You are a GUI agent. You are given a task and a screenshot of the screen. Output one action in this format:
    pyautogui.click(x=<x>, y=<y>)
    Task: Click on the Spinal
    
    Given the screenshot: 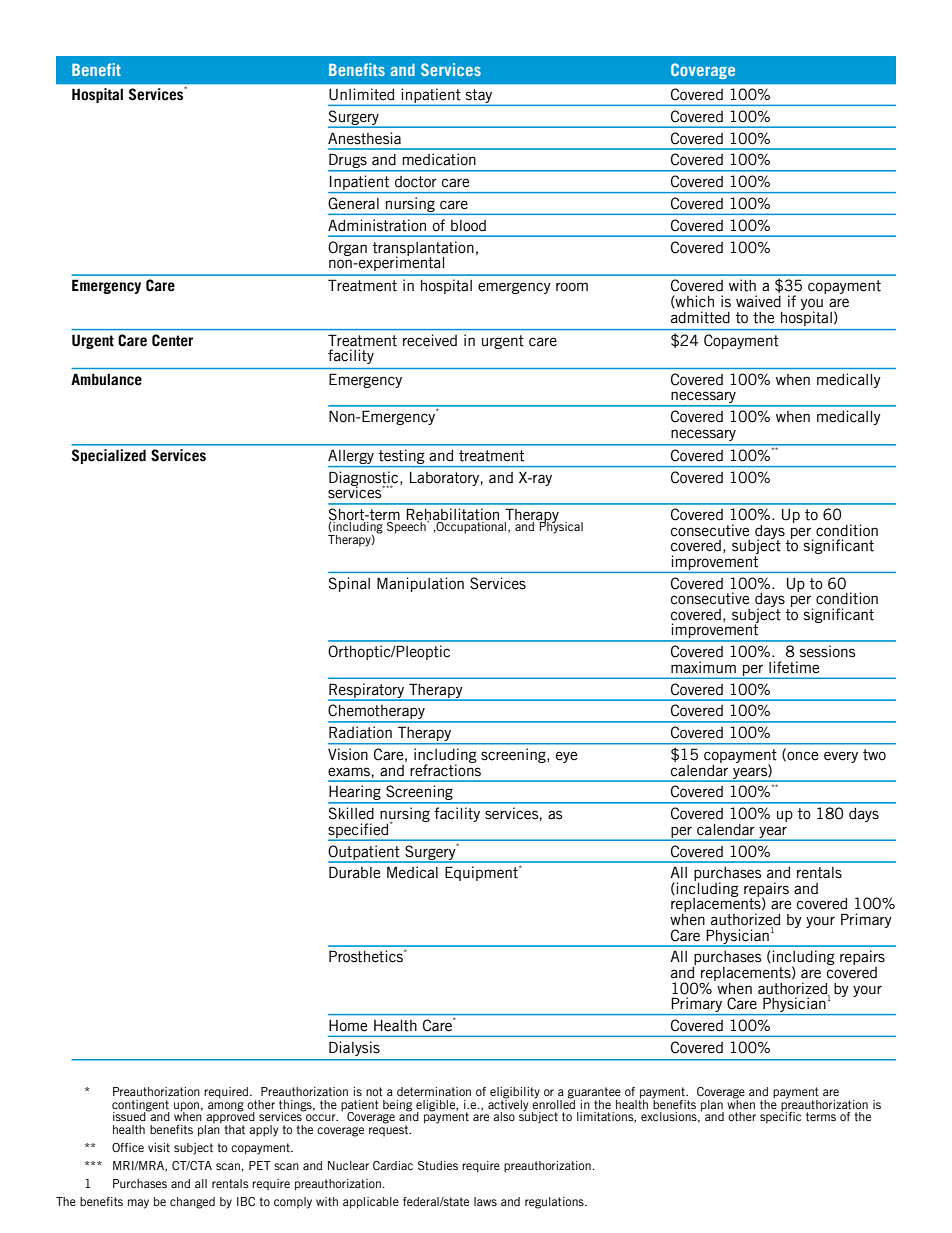 What is the action you would take?
    pyautogui.click(x=349, y=584)
